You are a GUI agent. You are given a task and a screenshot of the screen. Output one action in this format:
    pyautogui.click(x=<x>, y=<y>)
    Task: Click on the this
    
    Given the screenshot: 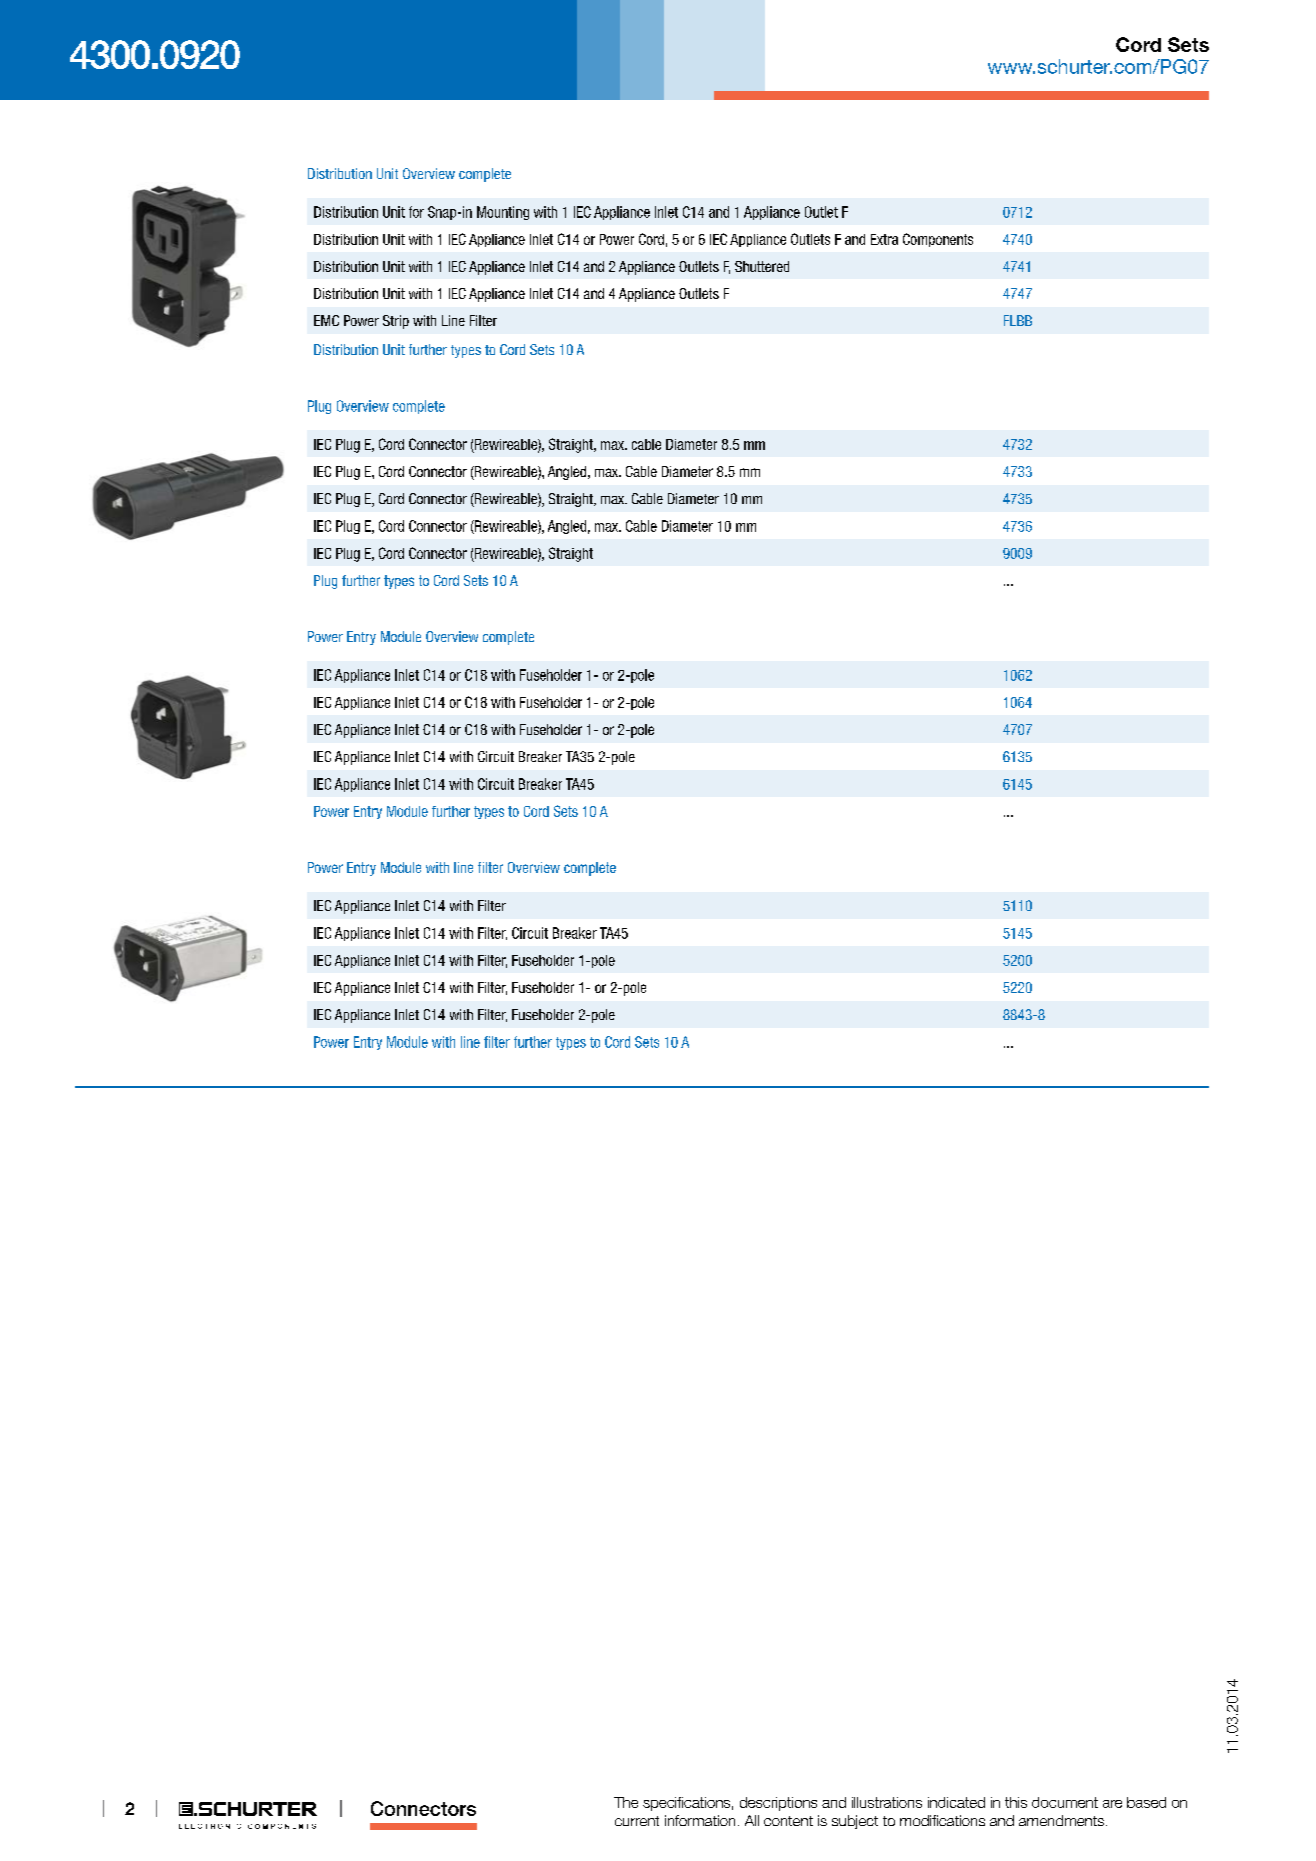 What is the action you would take?
    pyautogui.click(x=1016, y=1802)
